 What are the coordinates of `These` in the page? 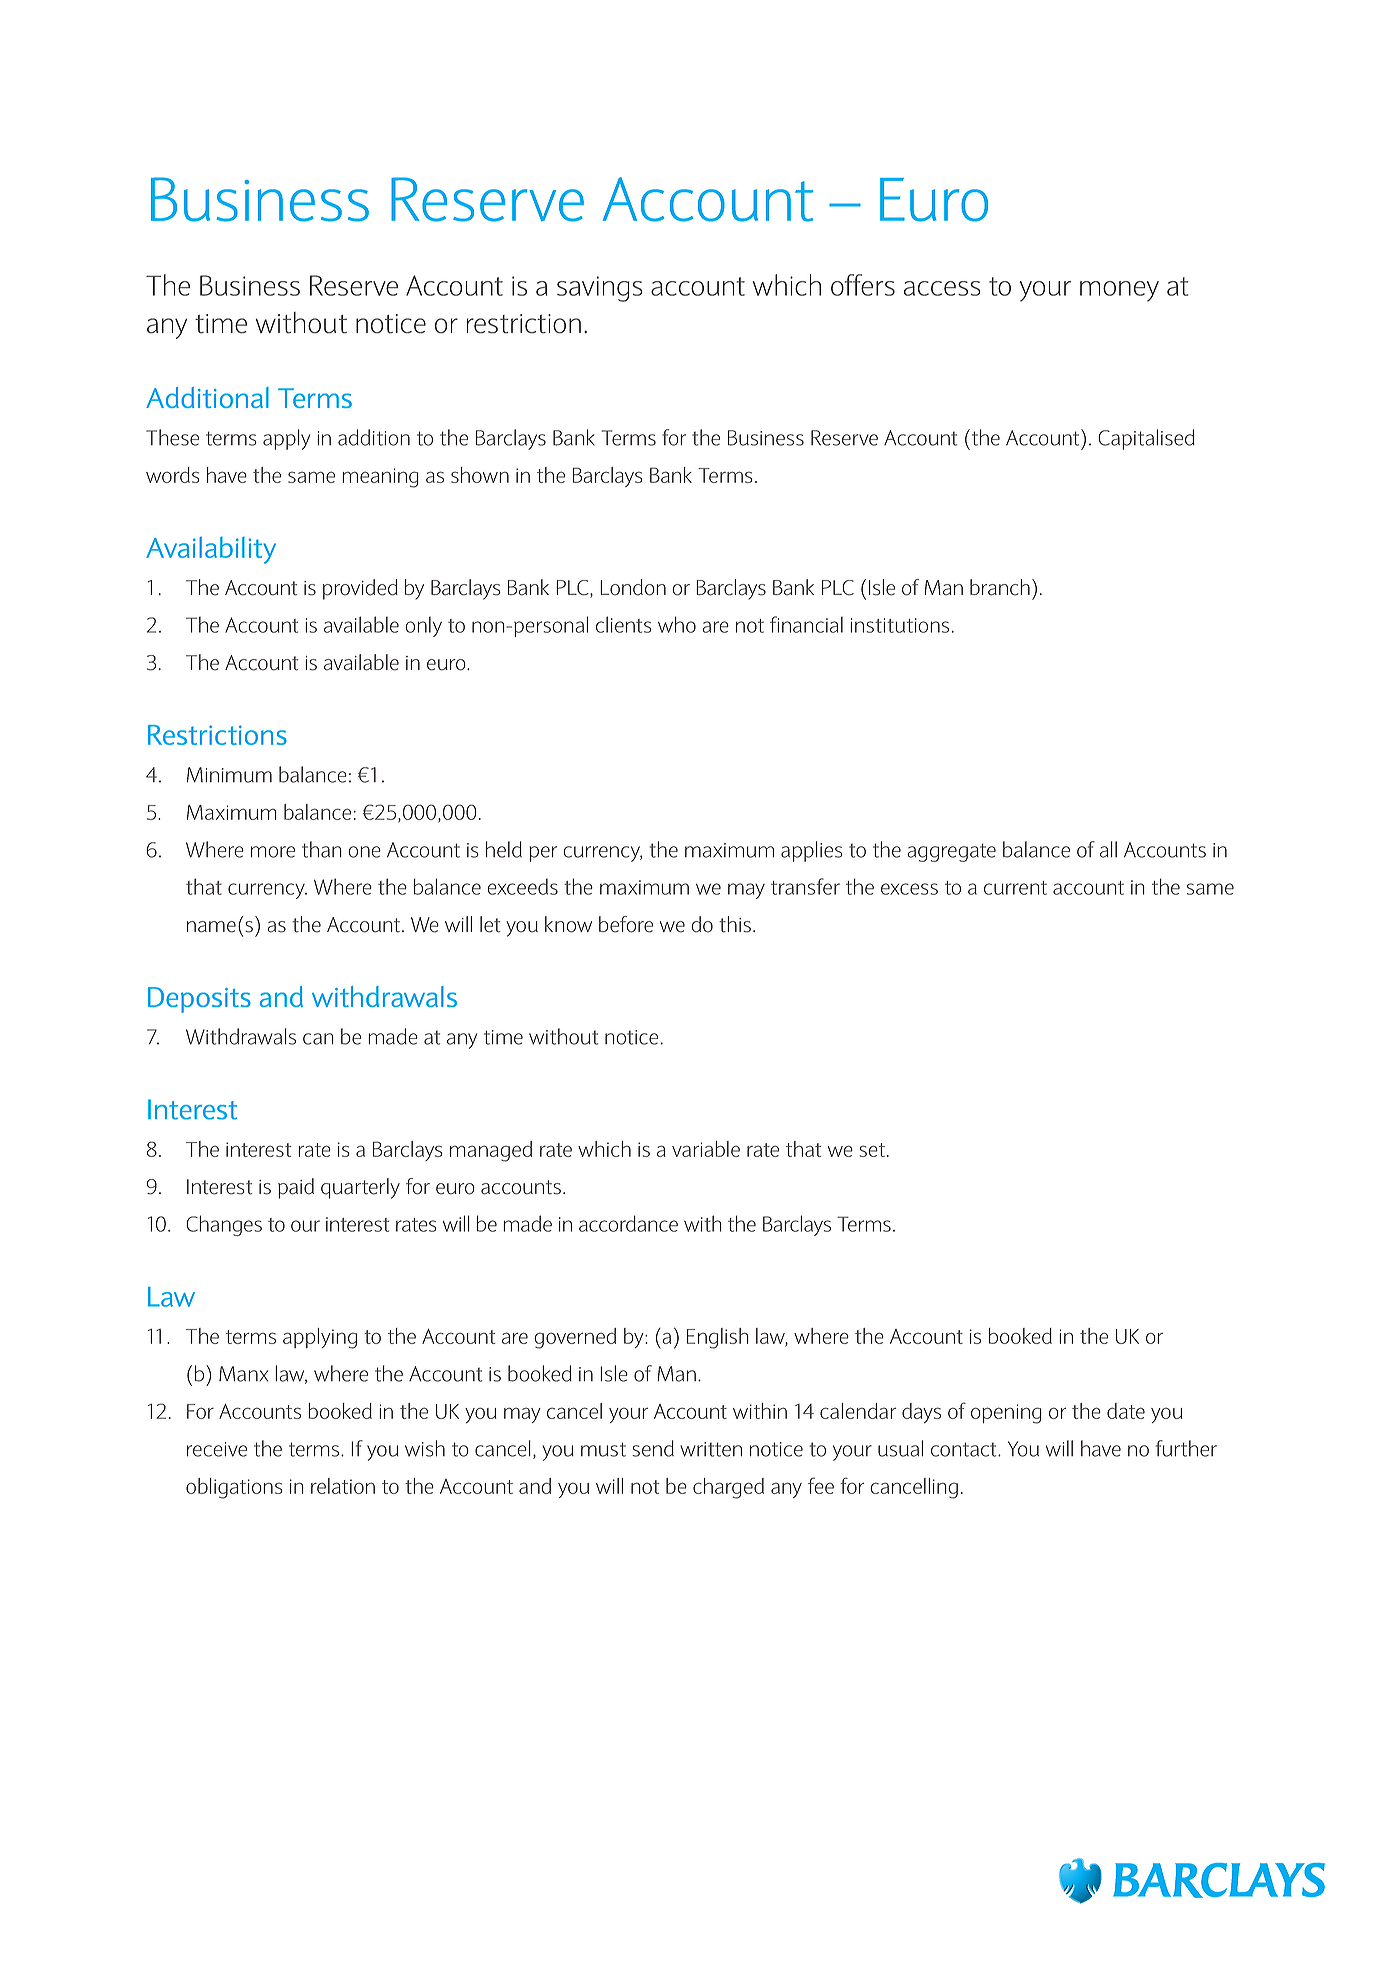 It's located at (172, 437).
